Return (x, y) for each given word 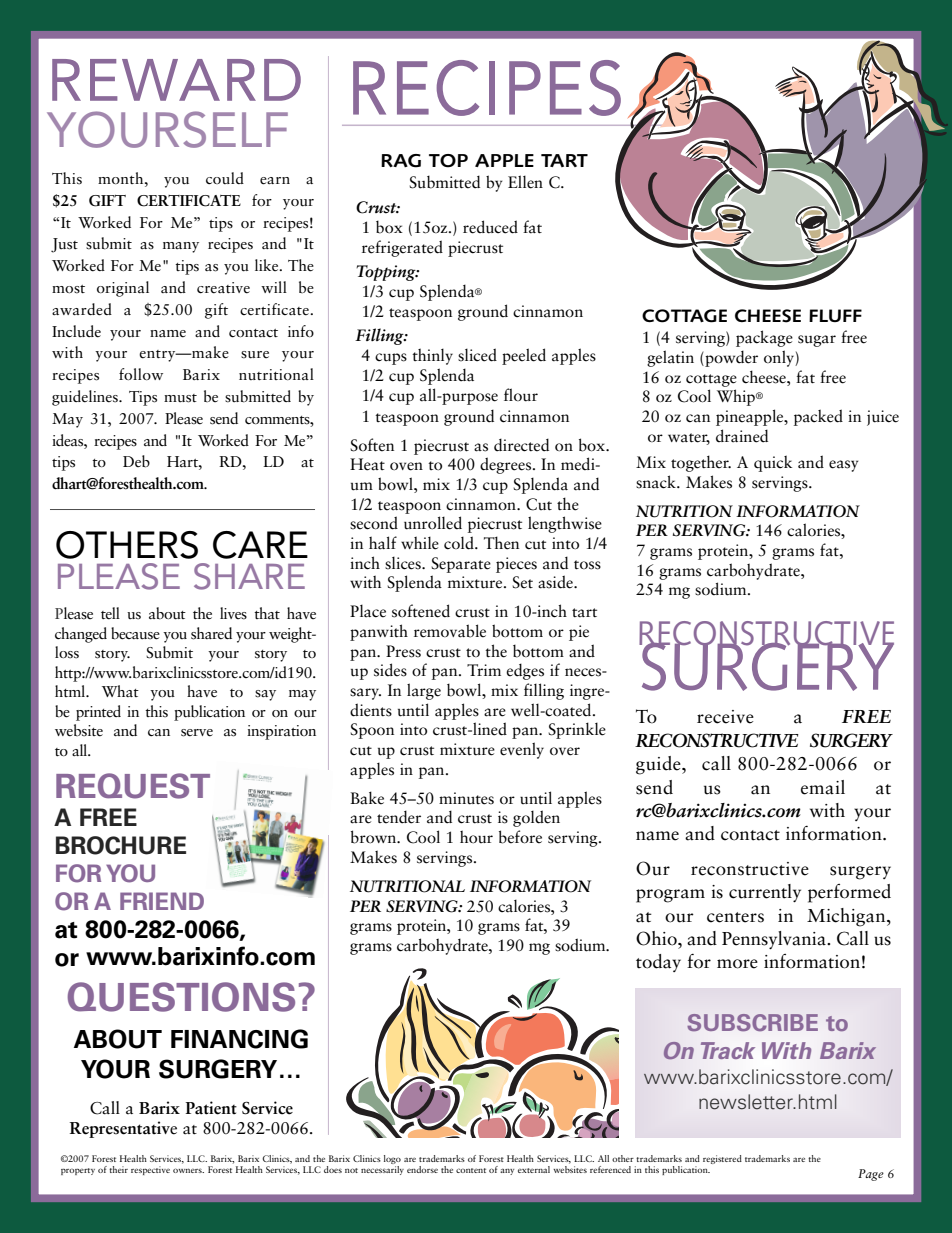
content (471, 1170)
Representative (123, 1129)
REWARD (176, 80)
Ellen (525, 182)
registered (722, 1159)
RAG (401, 161)
